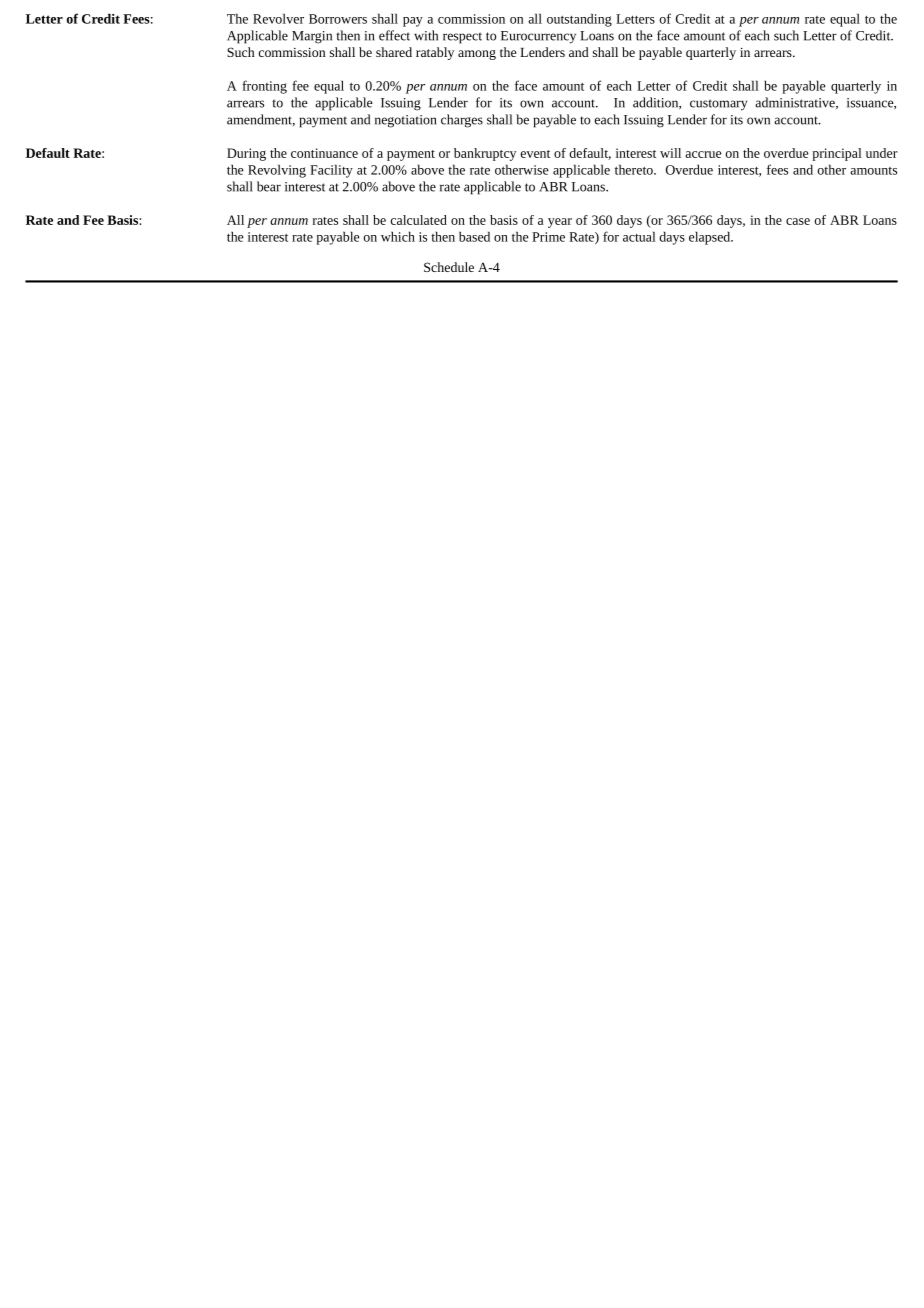  I want to click on outstanding, so click(579, 20).
